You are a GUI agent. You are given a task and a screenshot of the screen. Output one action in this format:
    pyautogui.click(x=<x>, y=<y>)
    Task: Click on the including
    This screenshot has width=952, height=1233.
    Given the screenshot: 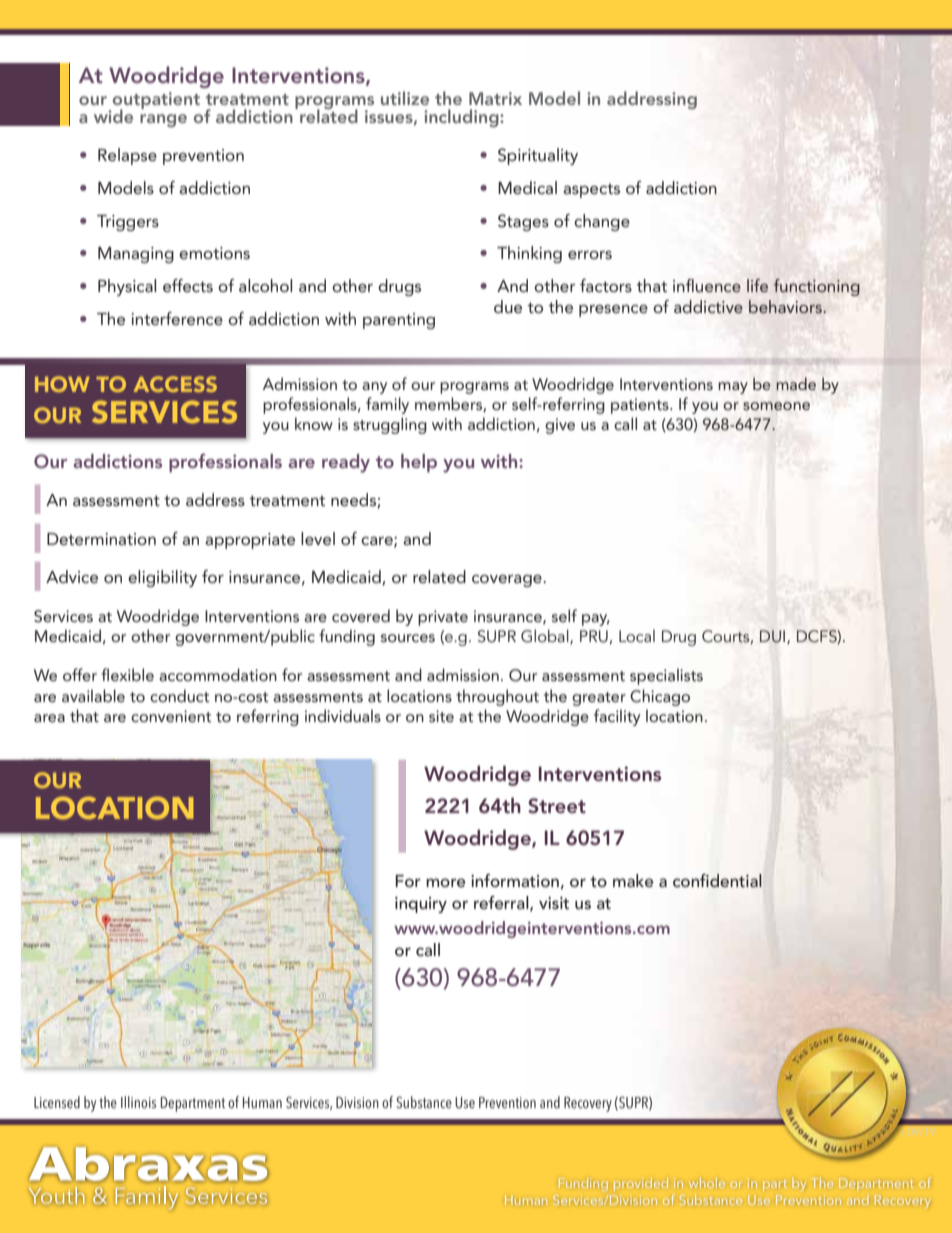 What is the action you would take?
    pyautogui.click(x=462, y=118)
